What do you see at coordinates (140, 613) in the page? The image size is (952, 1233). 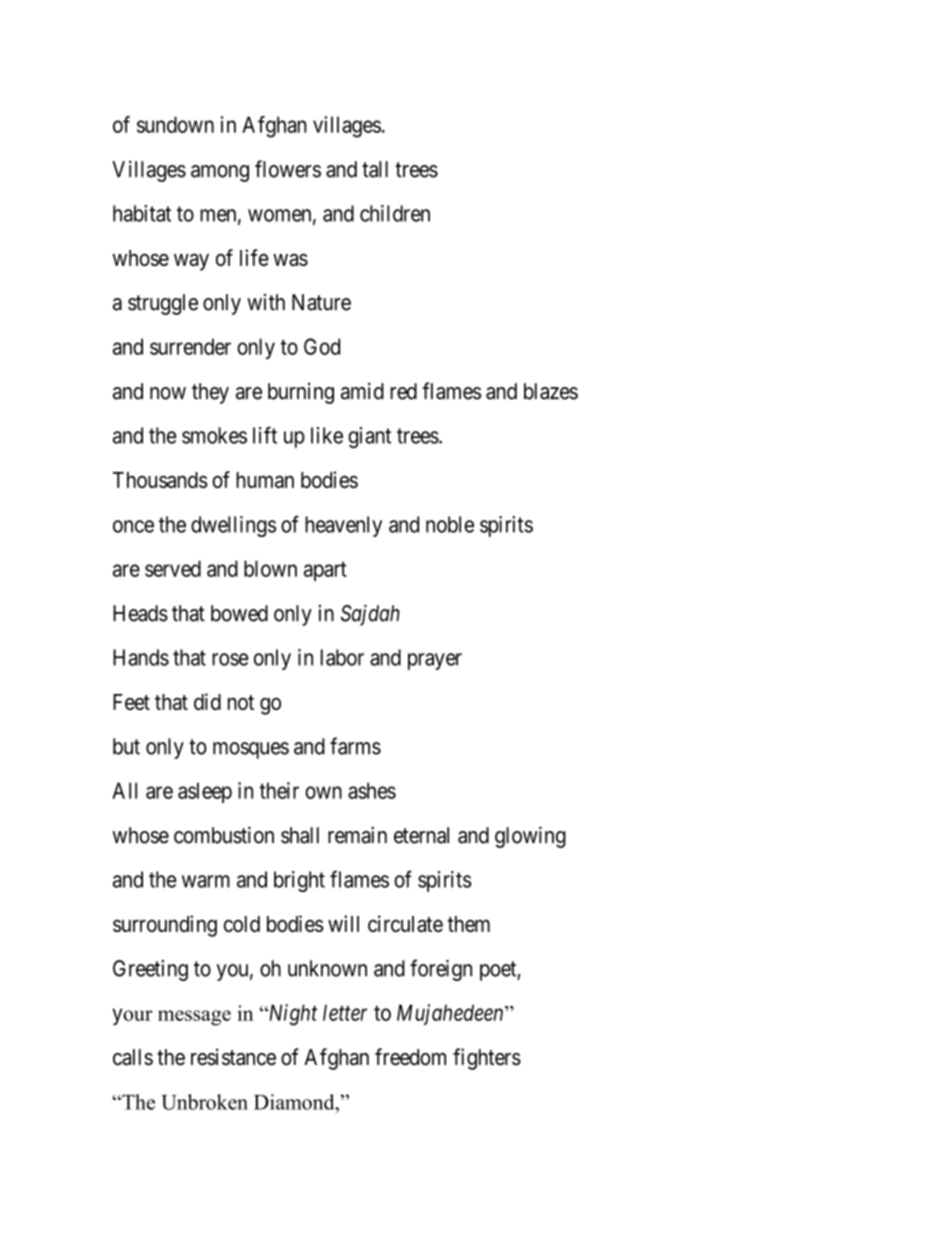 I see `Heads` at bounding box center [140, 613].
